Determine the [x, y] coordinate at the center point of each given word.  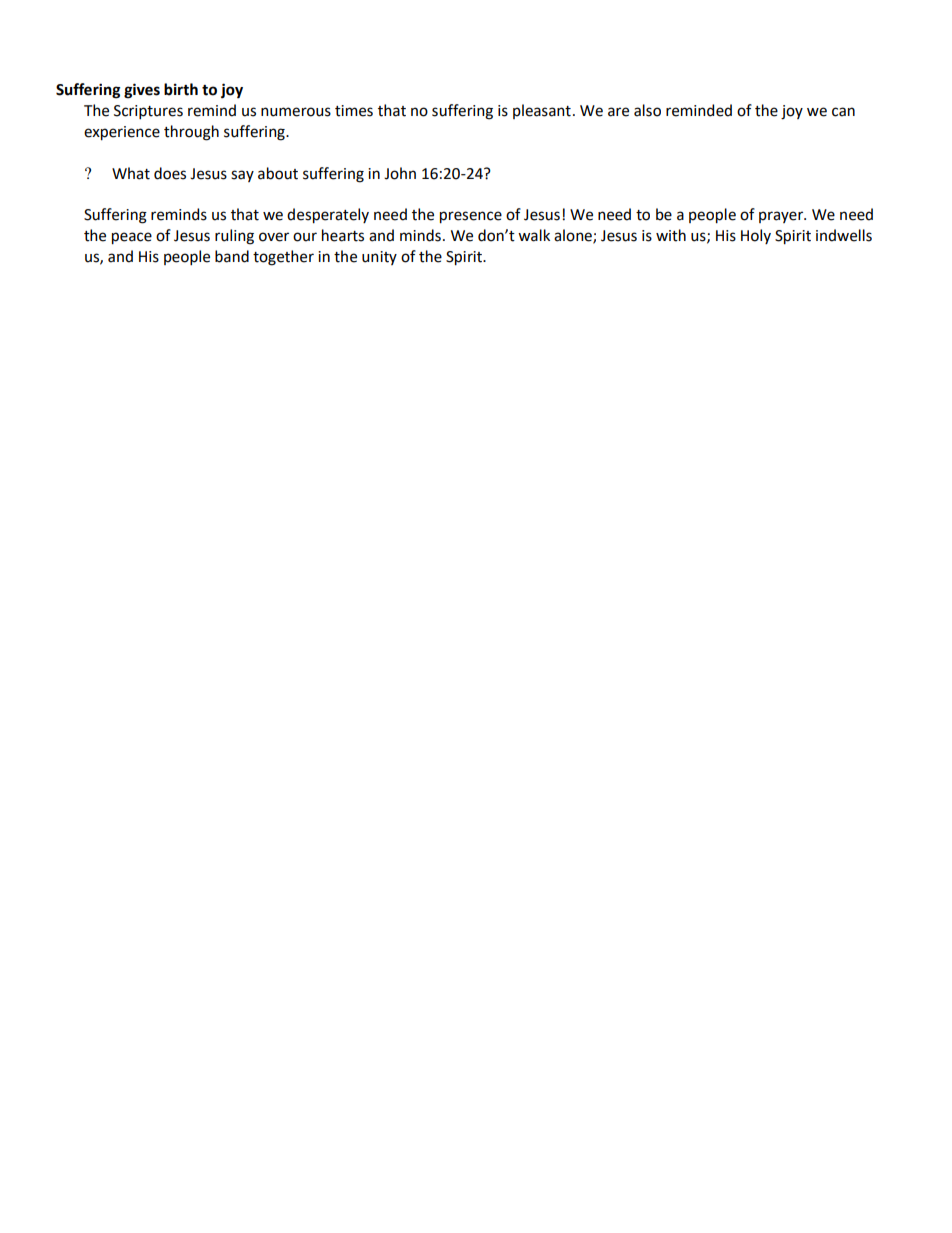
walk [534, 235]
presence [471, 217]
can [843, 112]
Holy [756, 236]
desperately [328, 216]
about [278, 173]
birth [181, 89]
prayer [782, 217]
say [242, 176]
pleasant [542, 111]
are [618, 112]
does [170, 173]
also [647, 110]
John [400, 173]
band [232, 256]
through [191, 133]
